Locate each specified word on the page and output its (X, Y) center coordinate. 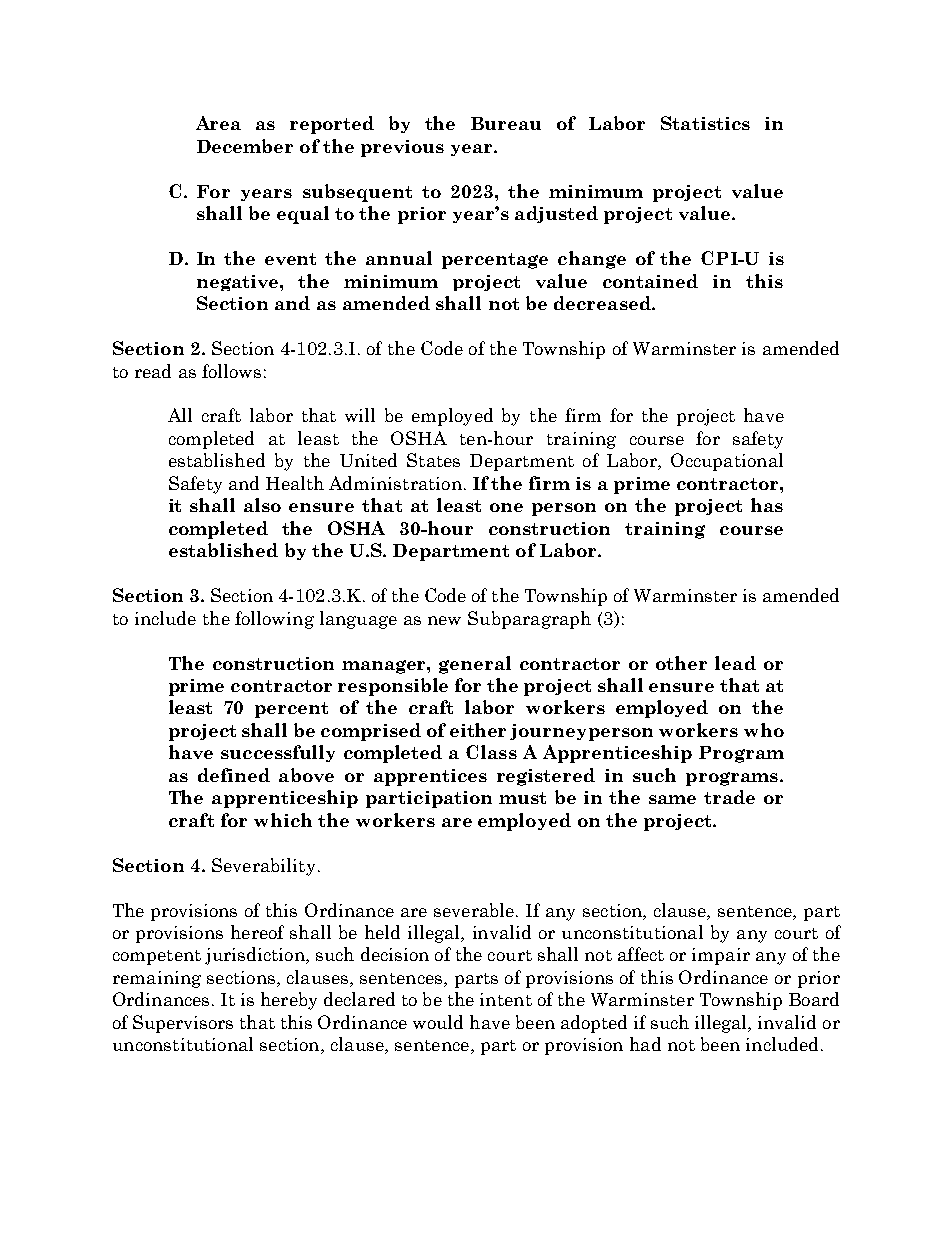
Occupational (727, 462)
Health (295, 483)
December (245, 146)
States (433, 460)
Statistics (705, 123)
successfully (278, 753)
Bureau (506, 123)
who (764, 730)
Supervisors (183, 1024)
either (478, 730)
